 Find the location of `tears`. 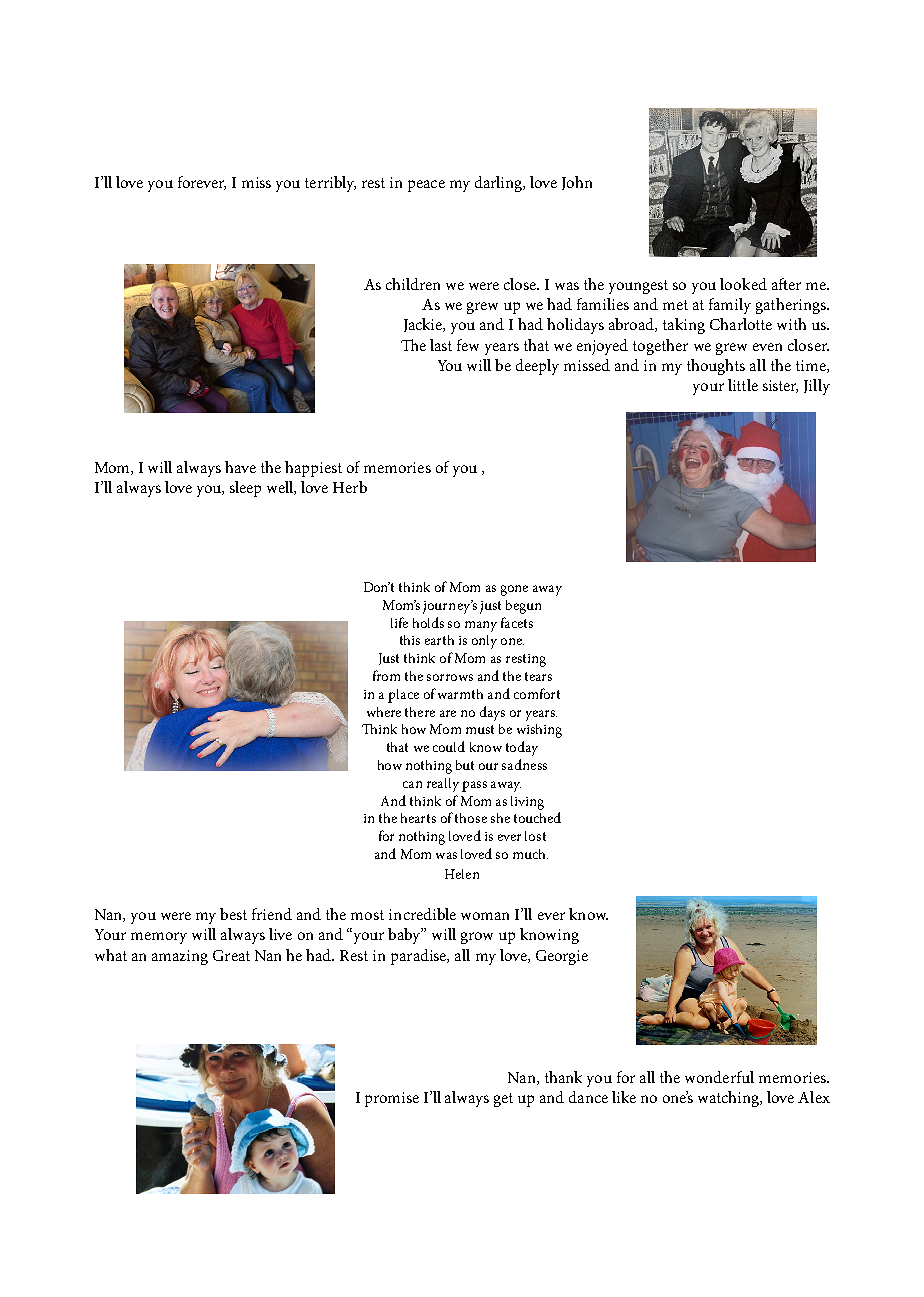

tears is located at coordinates (538, 676).
